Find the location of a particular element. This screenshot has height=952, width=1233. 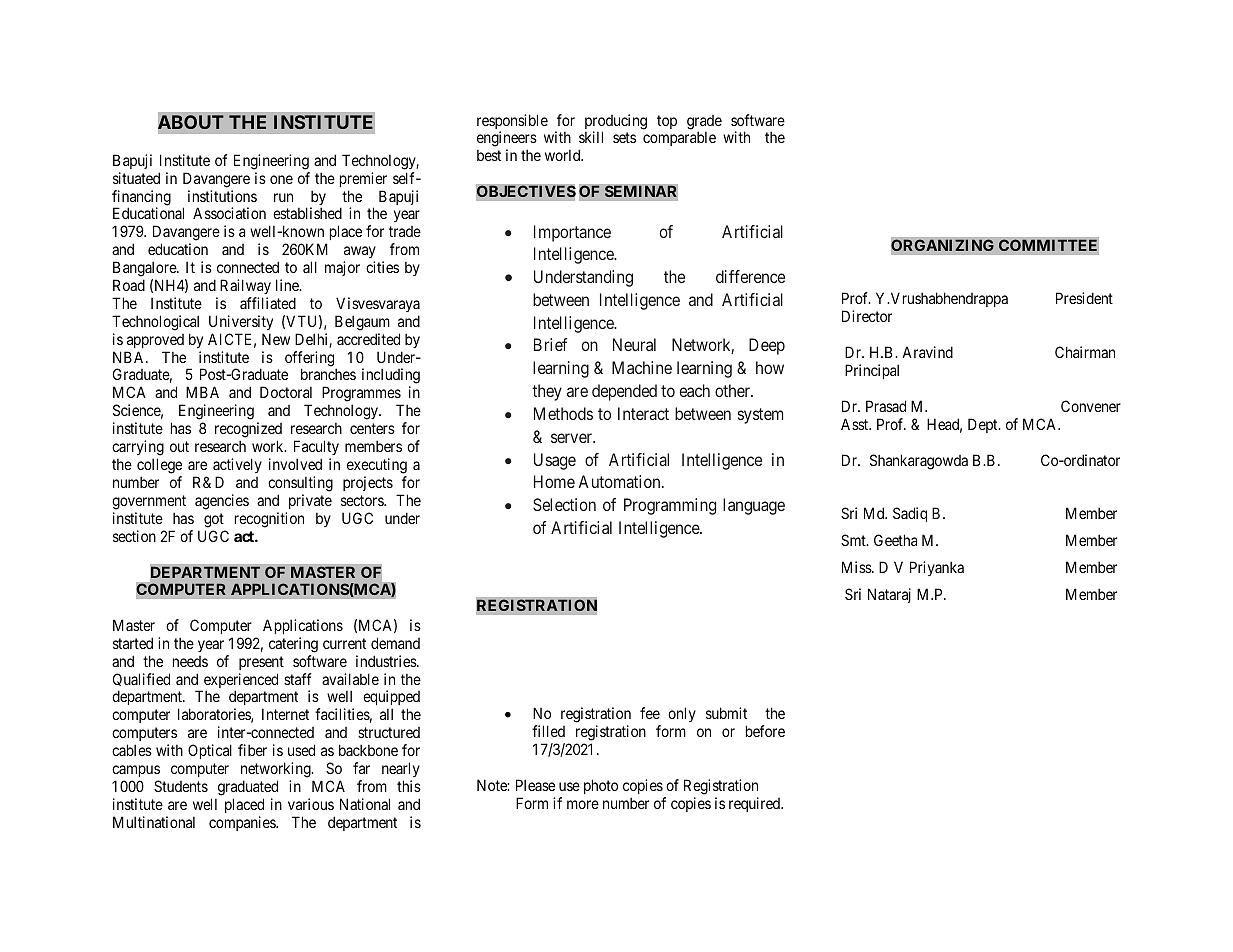

grade is located at coordinates (704, 123).
